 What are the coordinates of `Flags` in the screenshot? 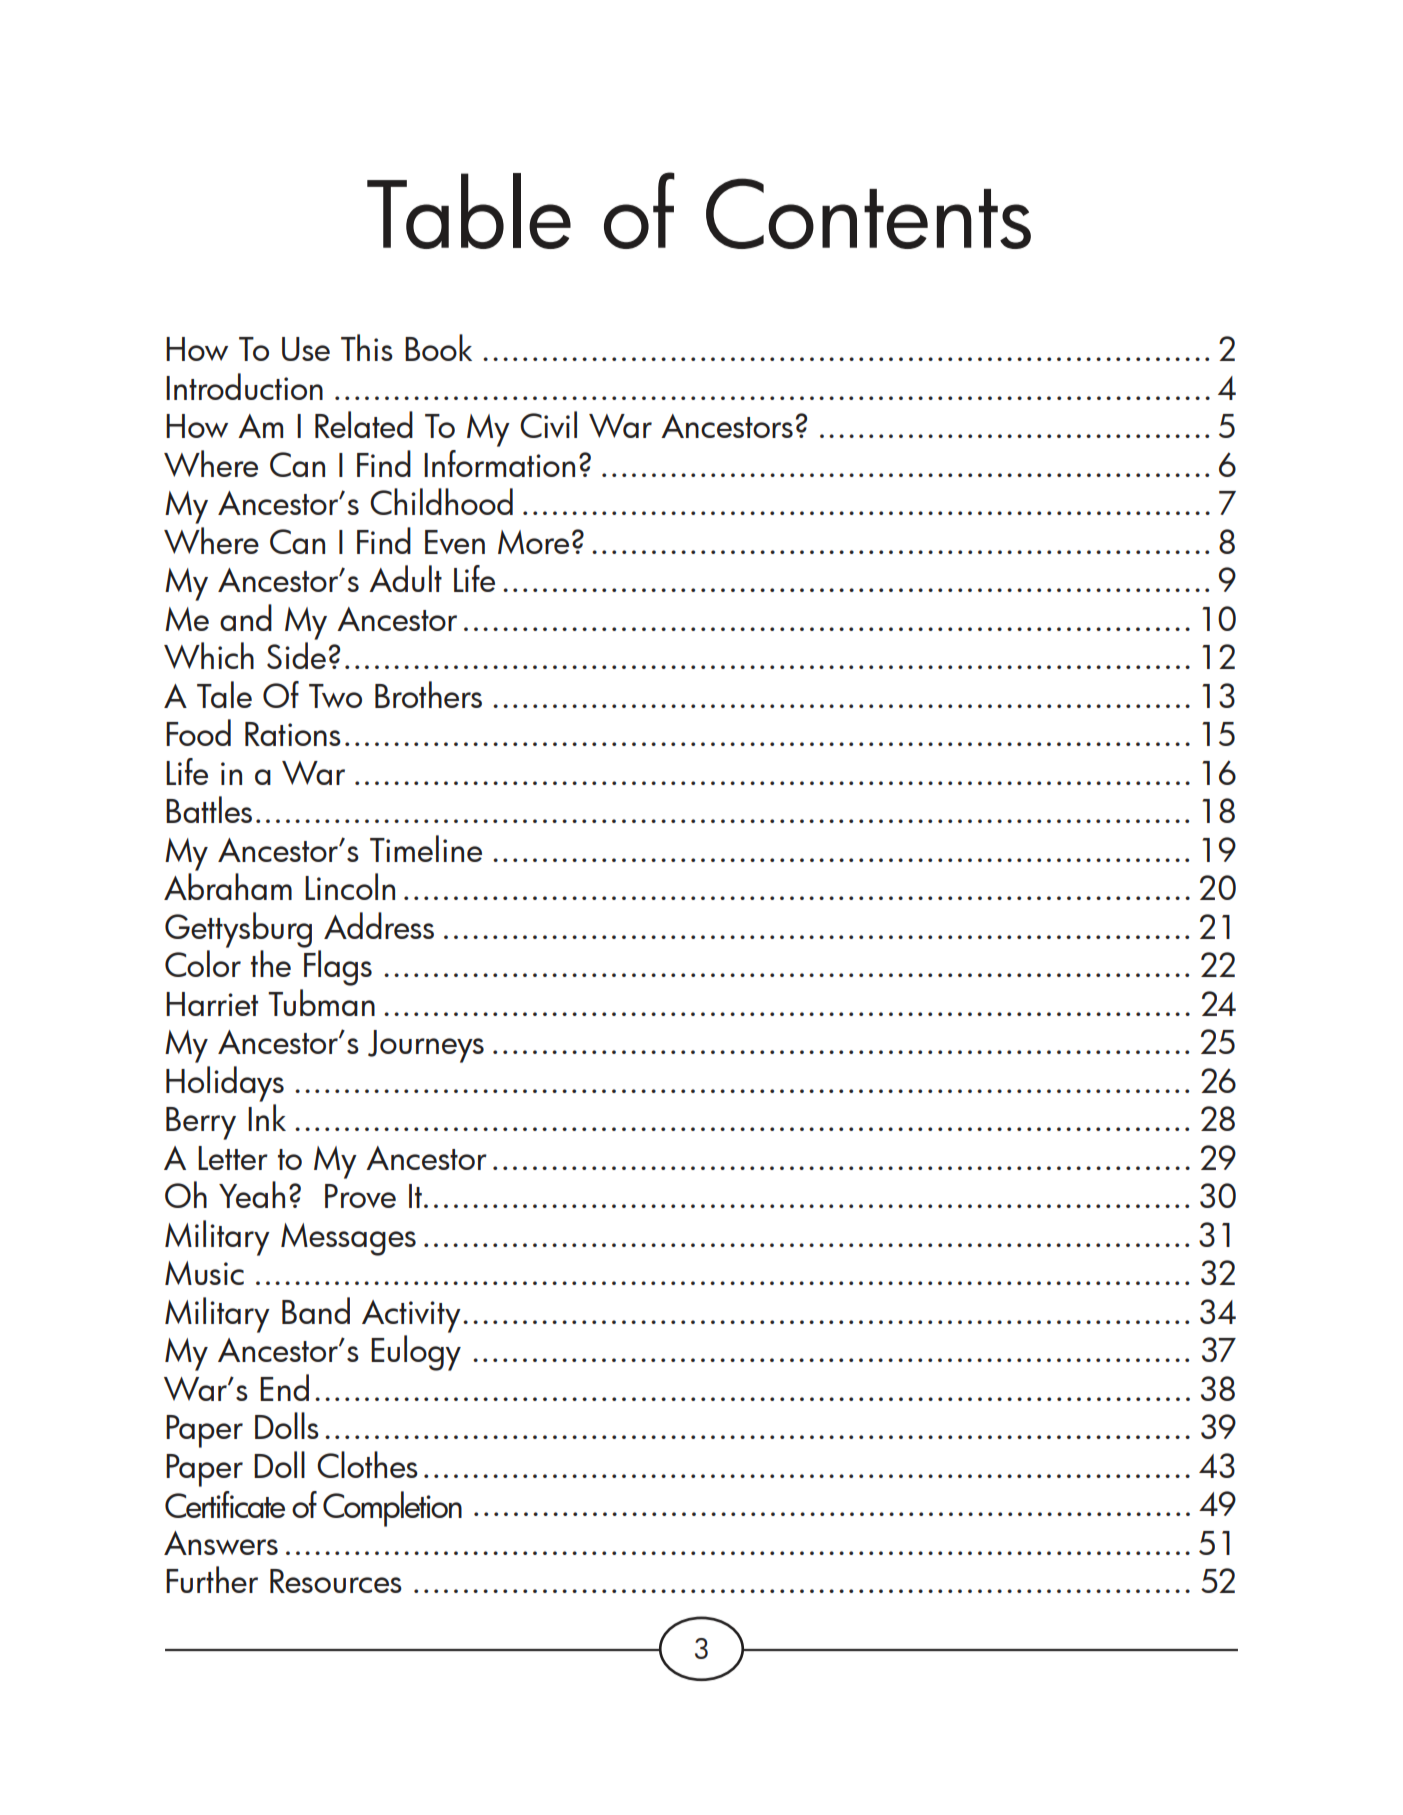 It's located at (338, 968).
